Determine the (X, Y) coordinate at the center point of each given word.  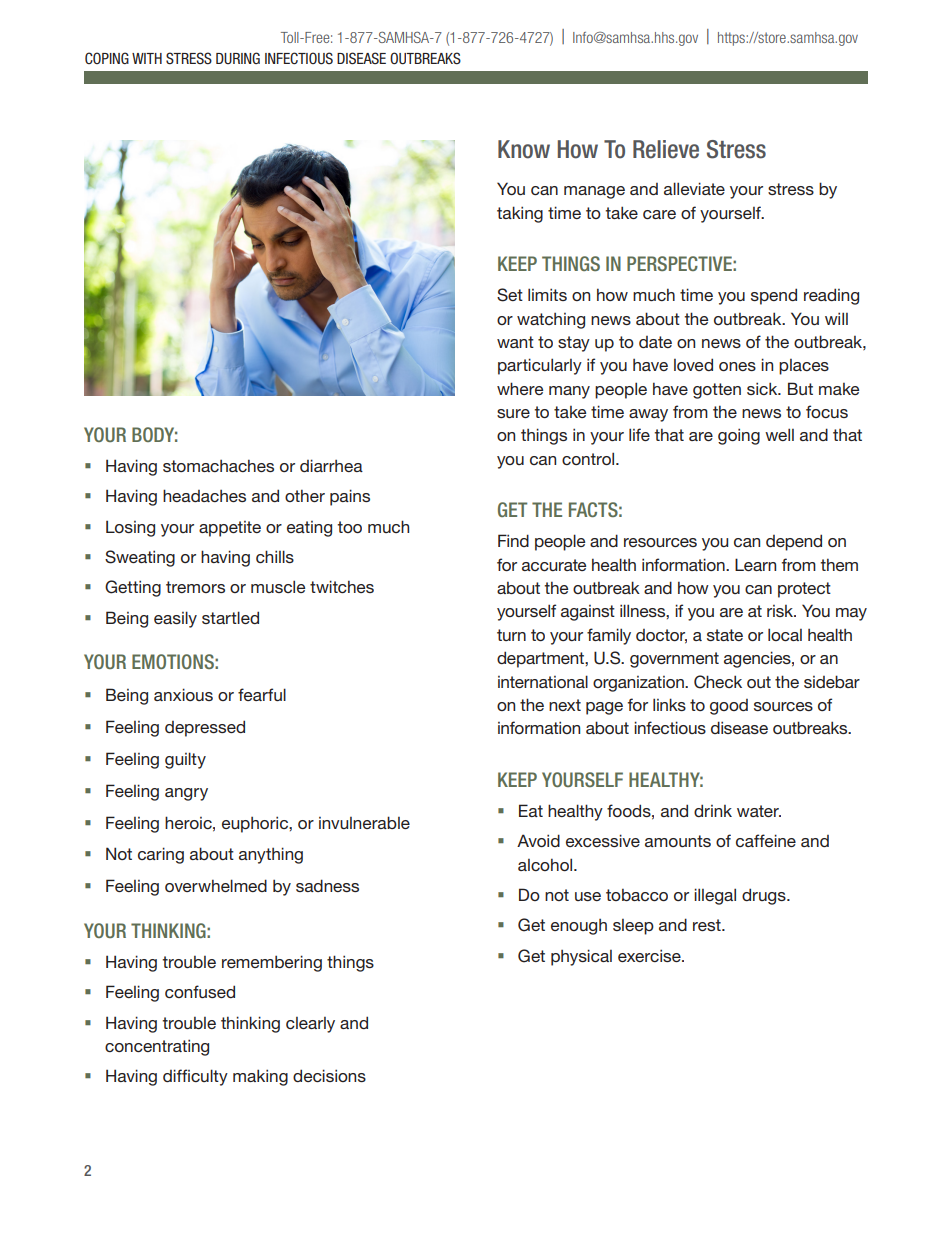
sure (513, 413)
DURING (238, 58)
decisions (329, 1075)
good (729, 707)
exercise (650, 955)
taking (520, 214)
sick (763, 388)
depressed (205, 728)
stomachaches (218, 465)
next (565, 705)
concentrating (157, 1047)
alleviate (694, 188)
